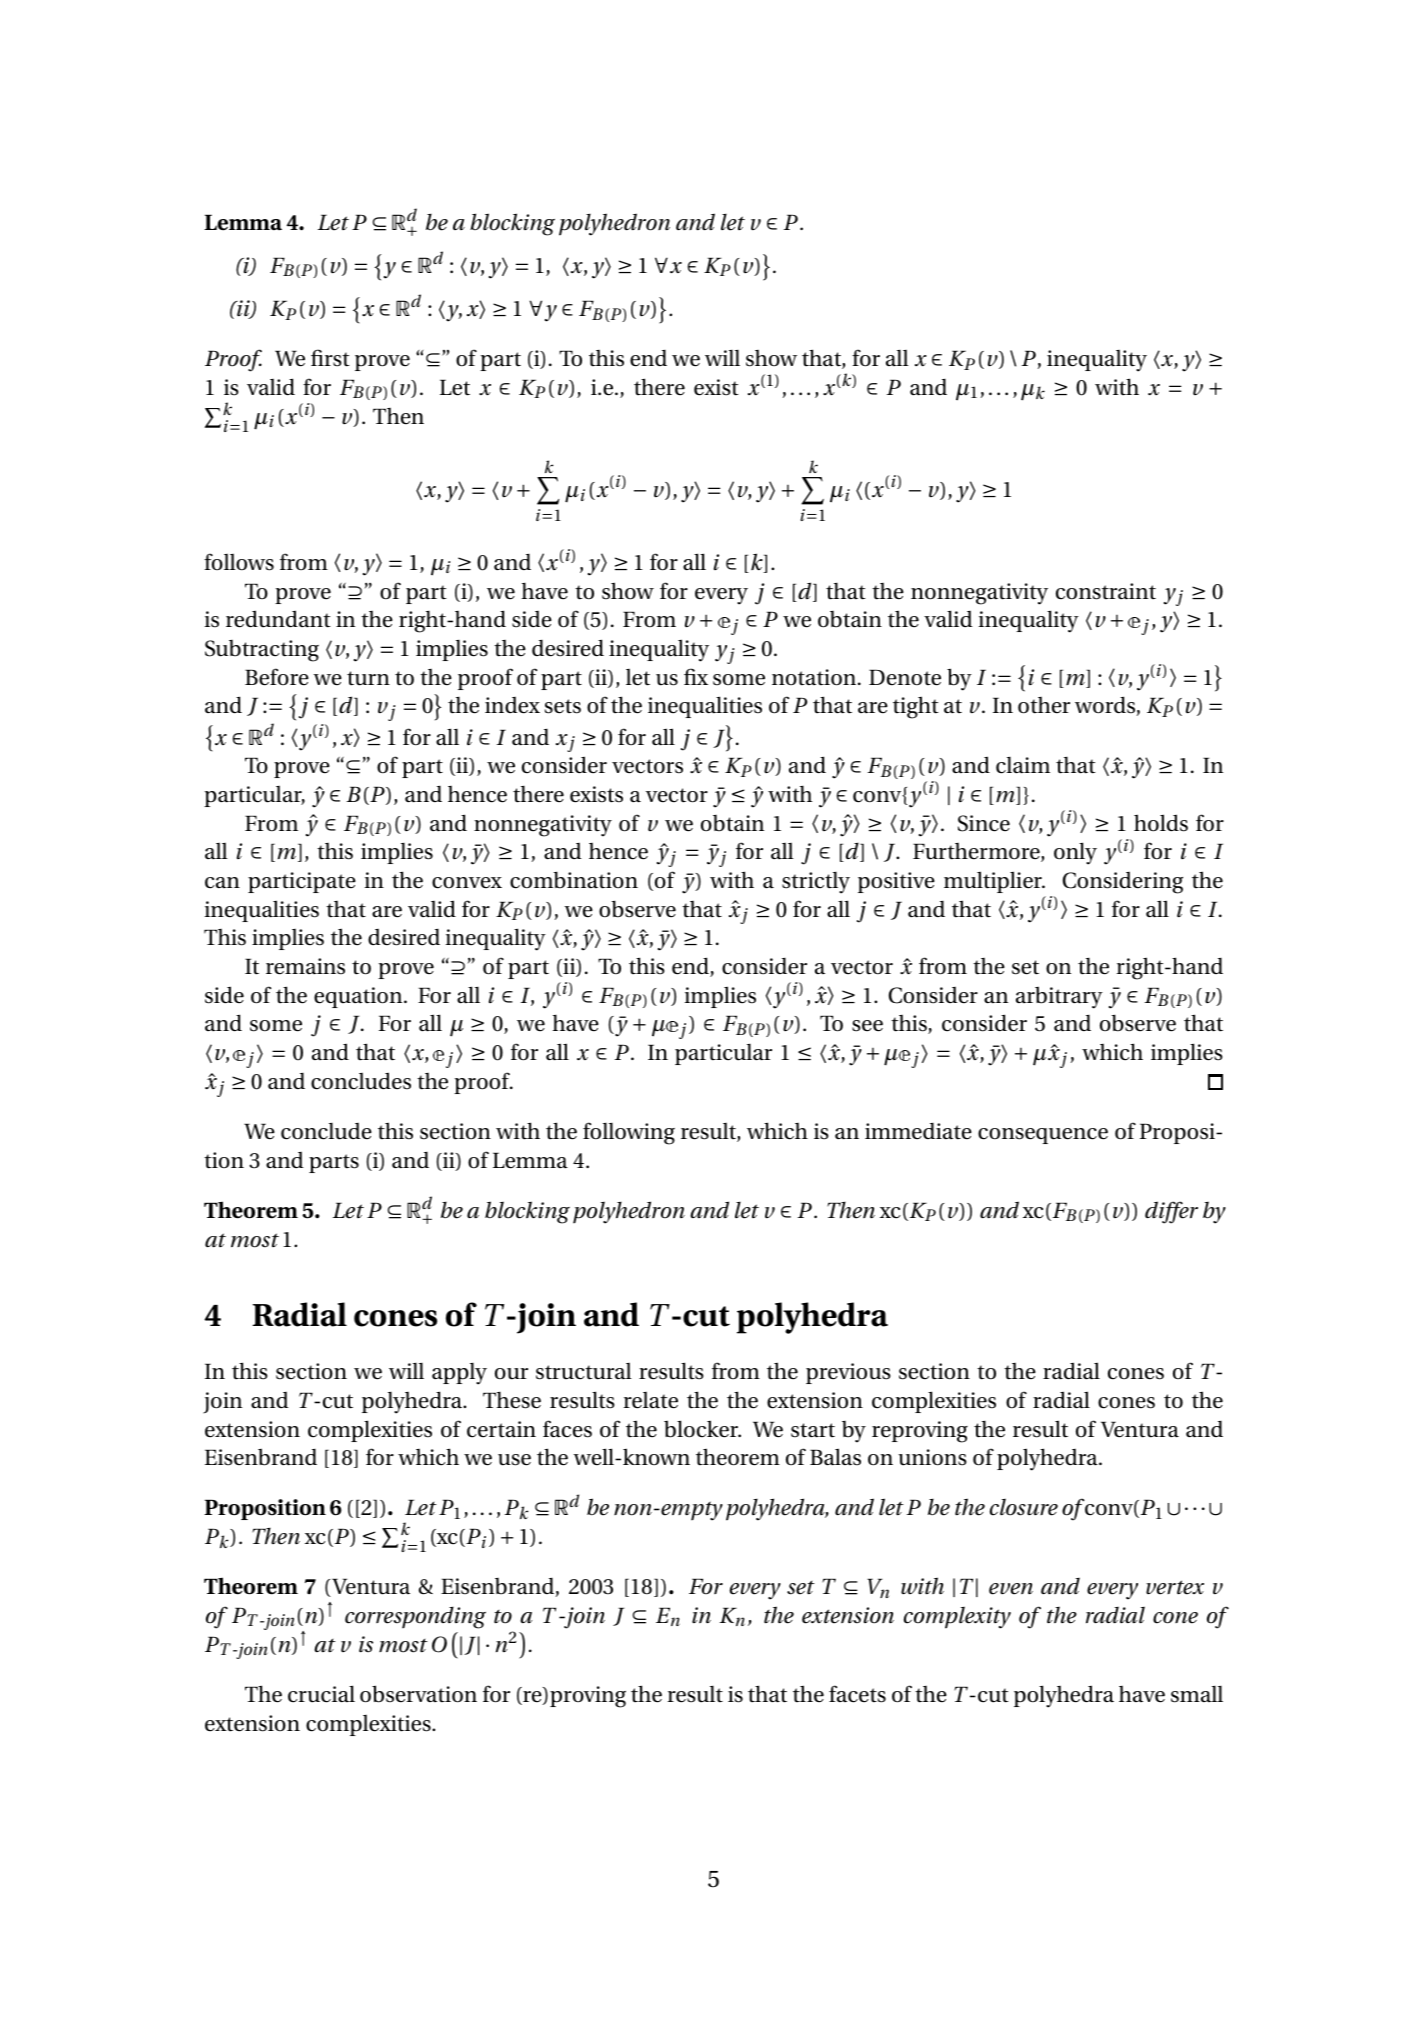  Describe the element at coordinates (1011, 1589) in the screenshot. I see `even` at that location.
